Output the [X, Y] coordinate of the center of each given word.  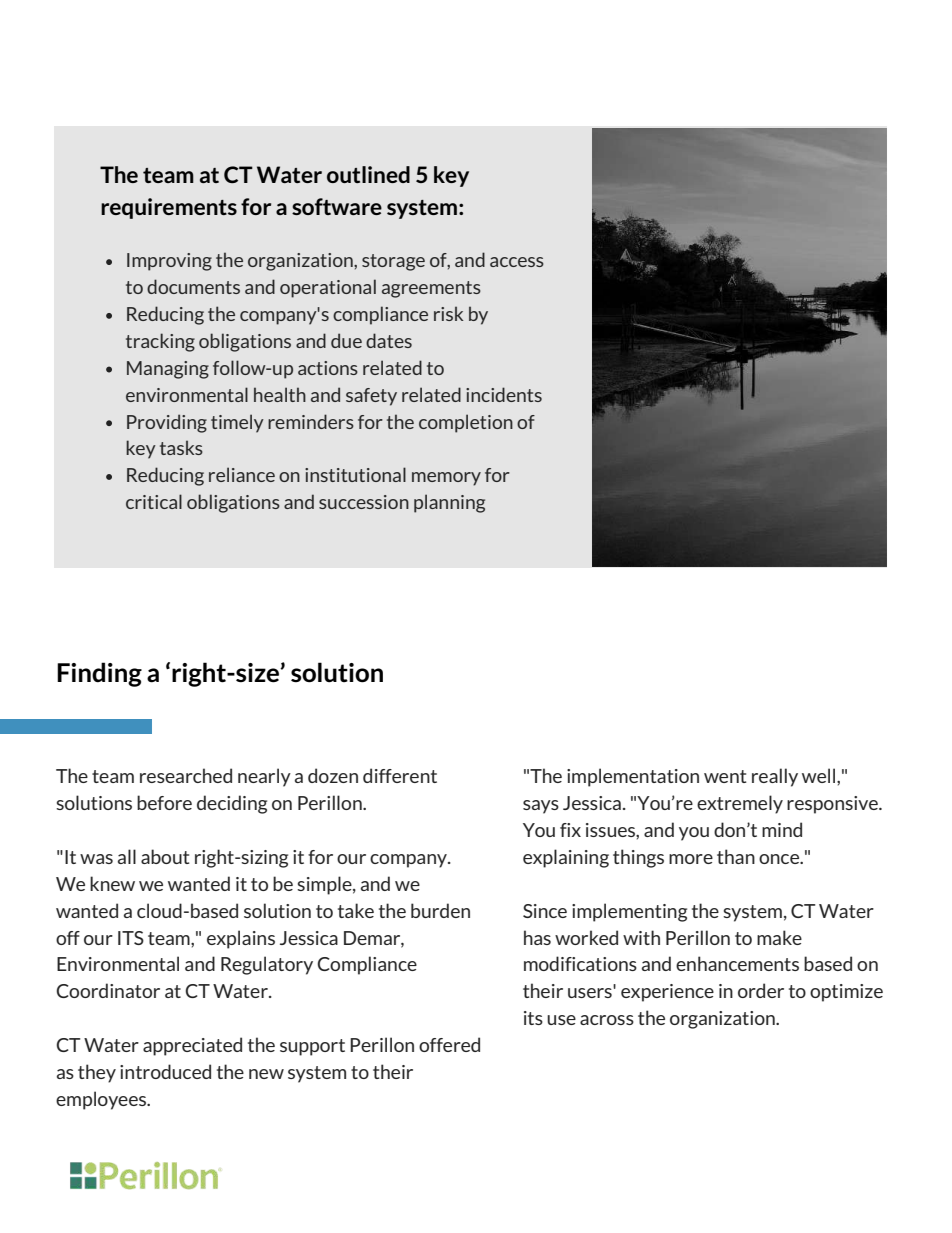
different [400, 775]
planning [449, 503]
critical [154, 501]
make [779, 937]
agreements [431, 289]
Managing [168, 370]
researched [186, 775]
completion [466, 423]
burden [440, 910]
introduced [165, 1071]
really [775, 777]
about [165, 856]
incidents [504, 394]
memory [446, 479]
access [517, 262]
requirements [169, 208]
